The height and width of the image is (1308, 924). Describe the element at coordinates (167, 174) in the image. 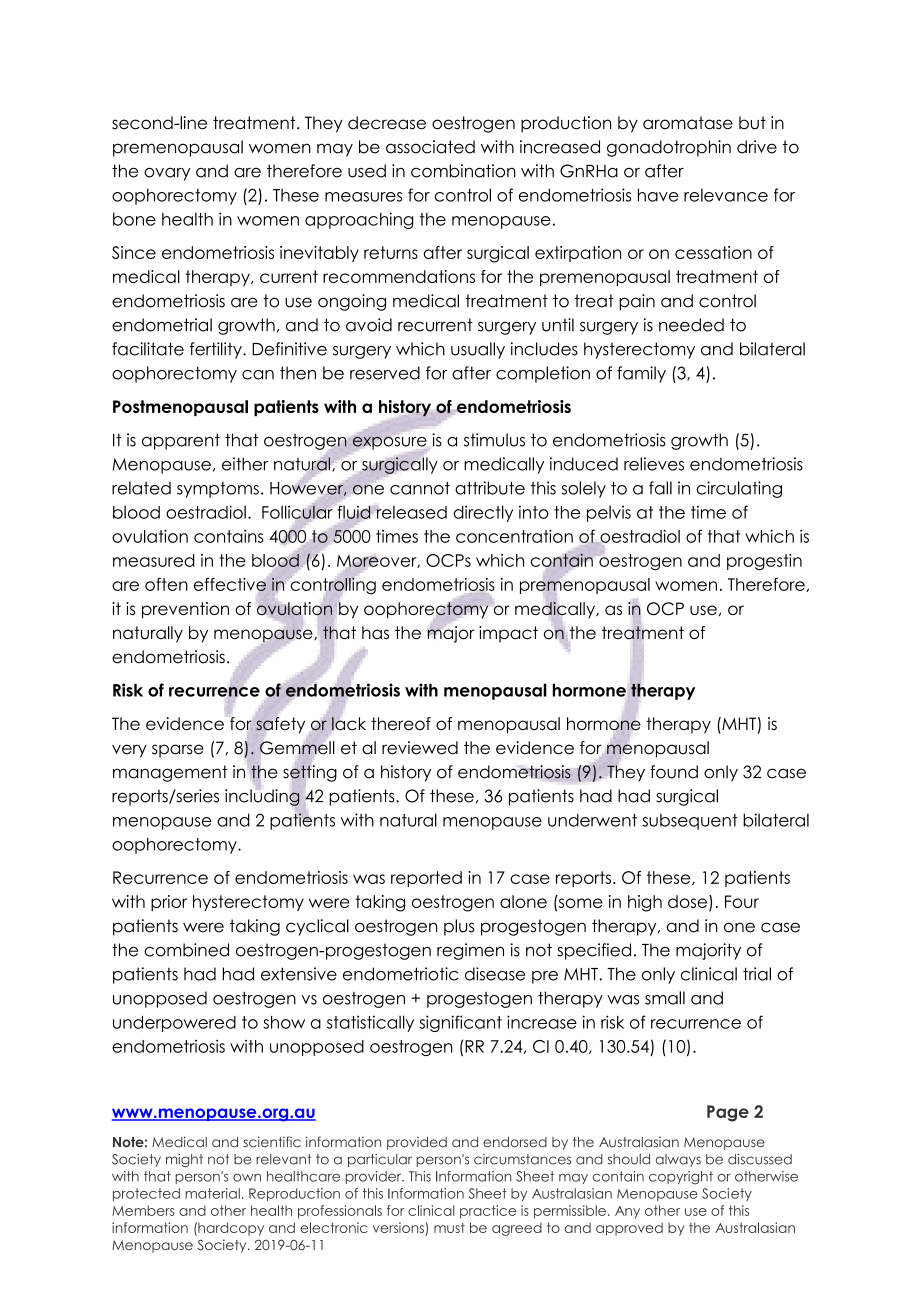

I see `ovary` at that location.
